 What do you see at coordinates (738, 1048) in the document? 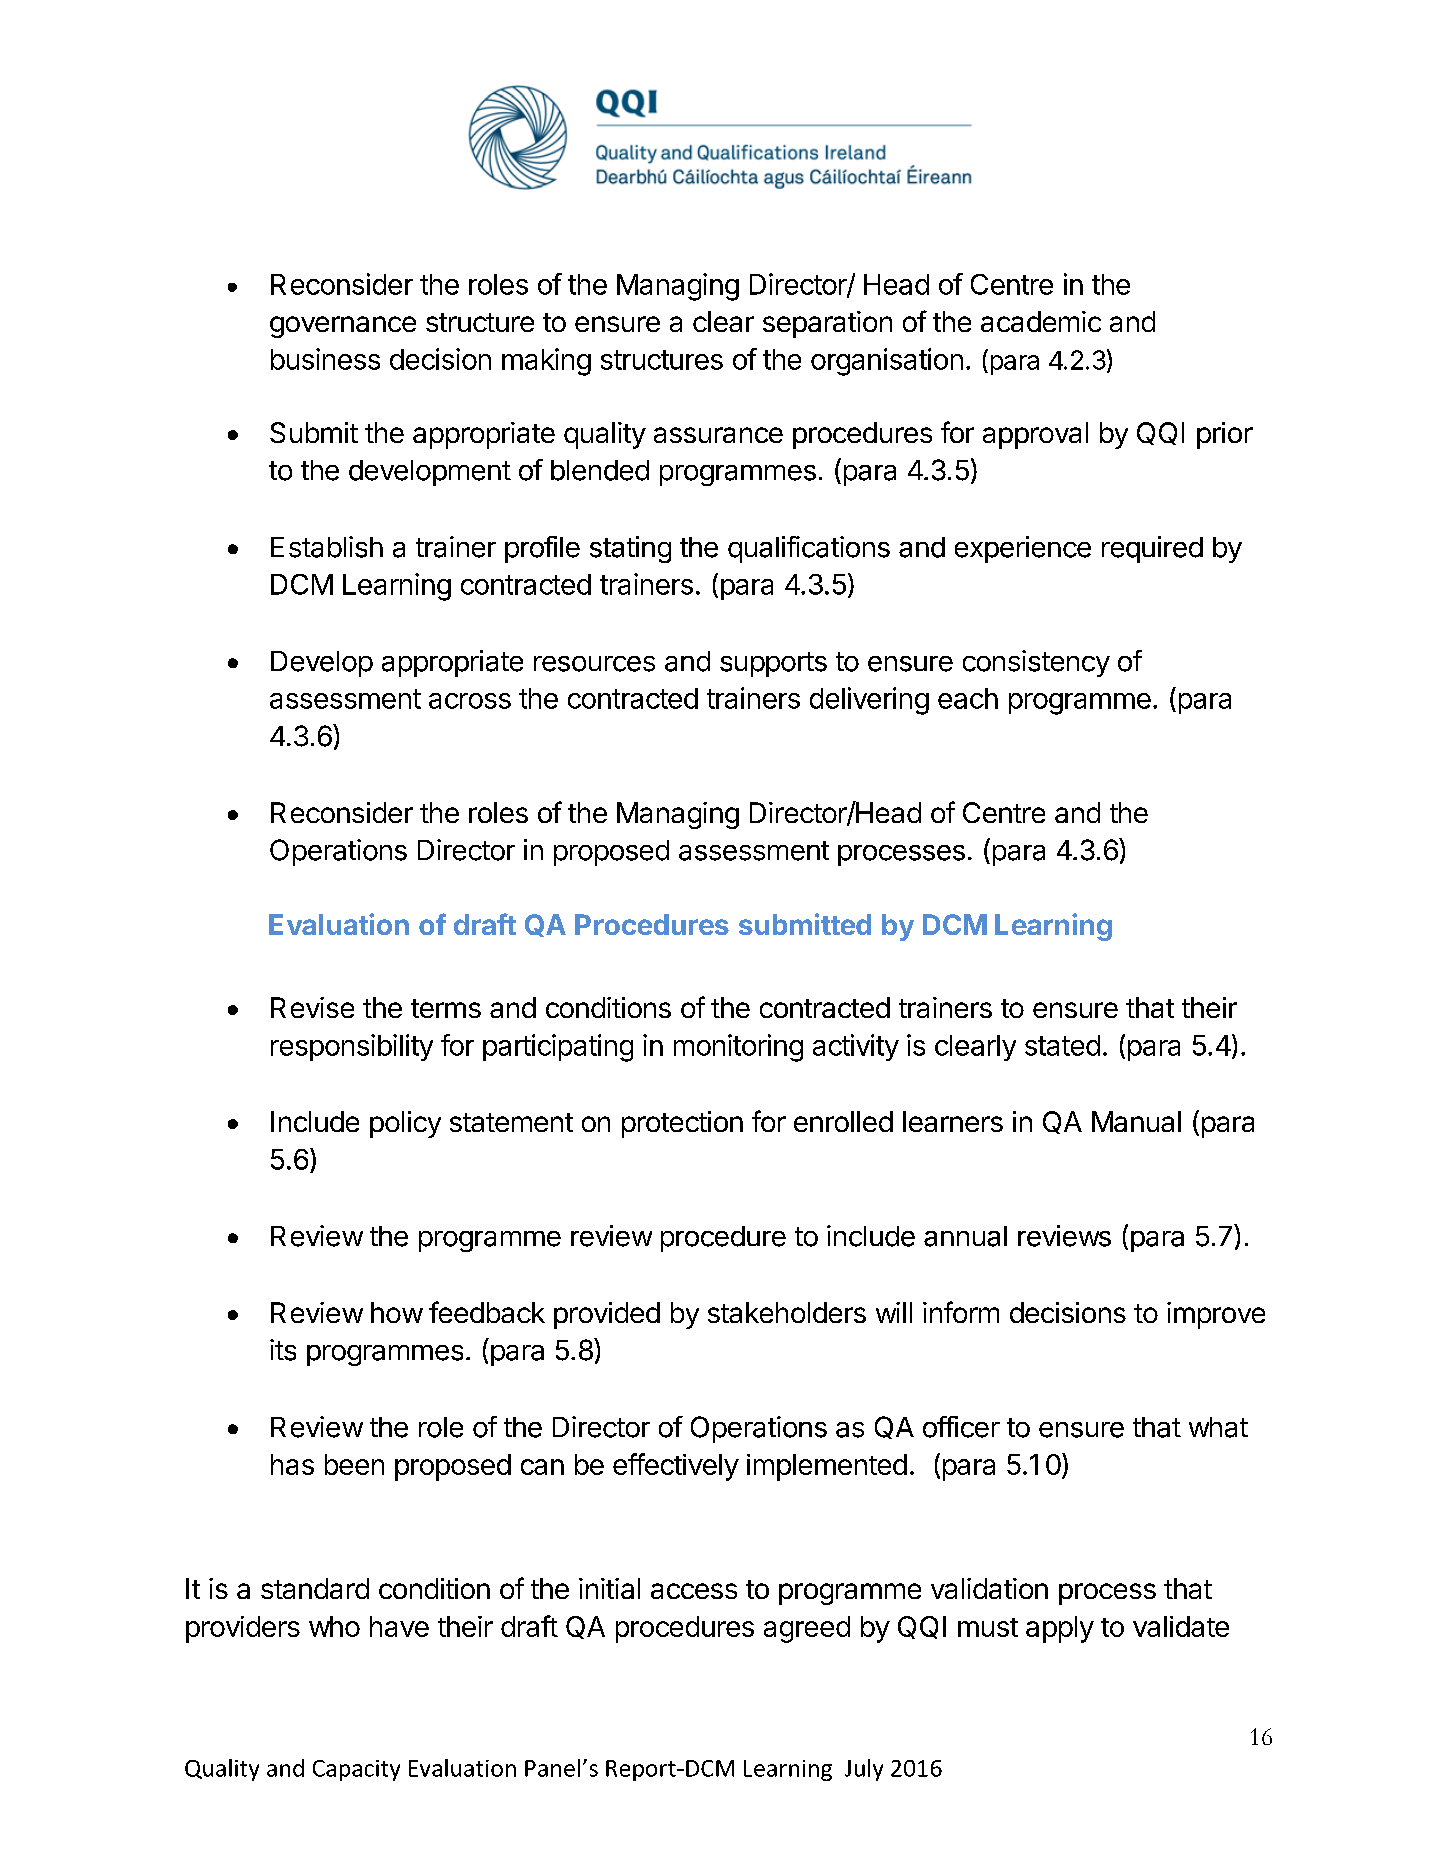
I see `monitoring` at bounding box center [738, 1048].
